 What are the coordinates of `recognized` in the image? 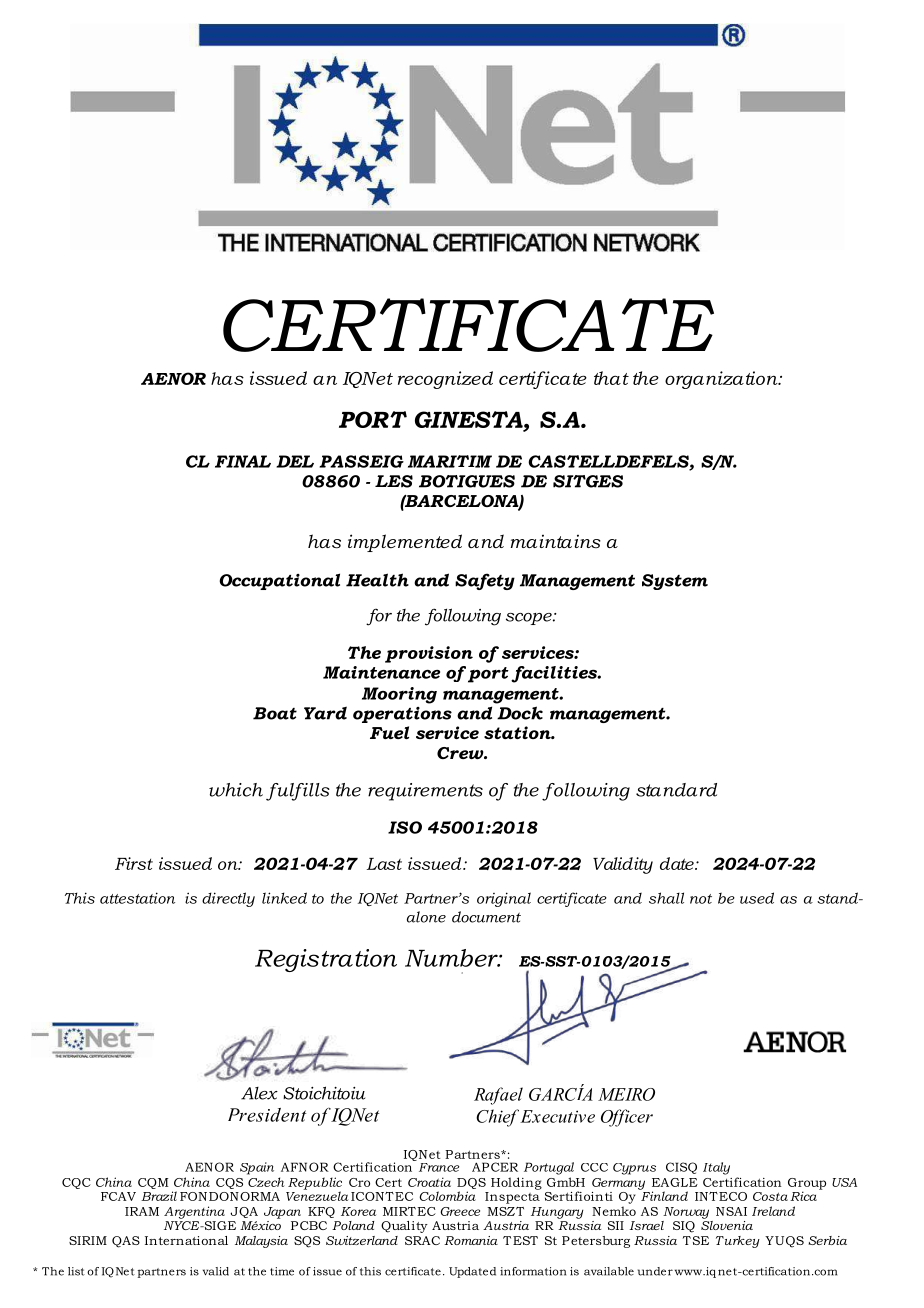 It's located at (445, 380).
